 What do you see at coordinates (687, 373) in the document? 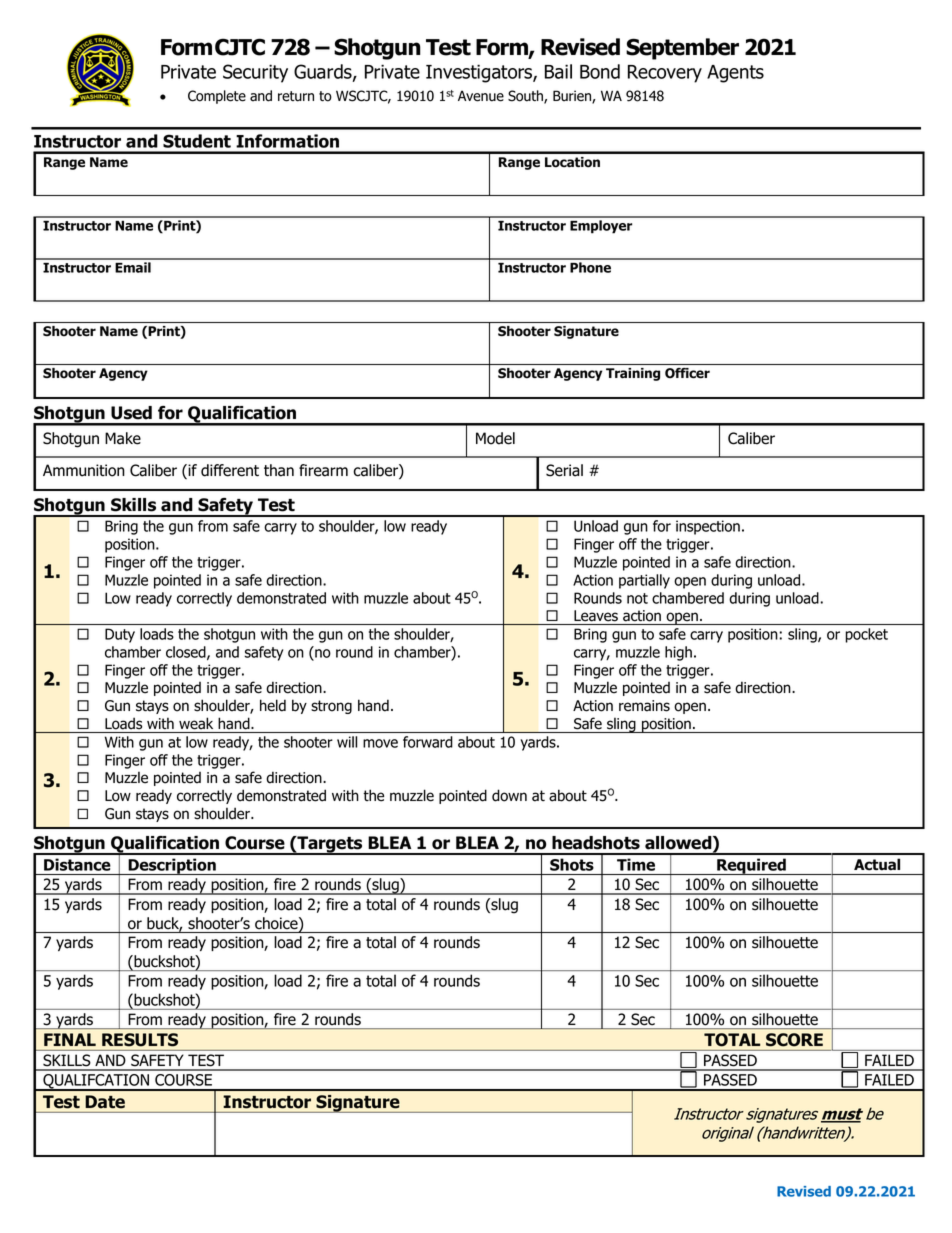
I see `Officer` at bounding box center [687, 373].
